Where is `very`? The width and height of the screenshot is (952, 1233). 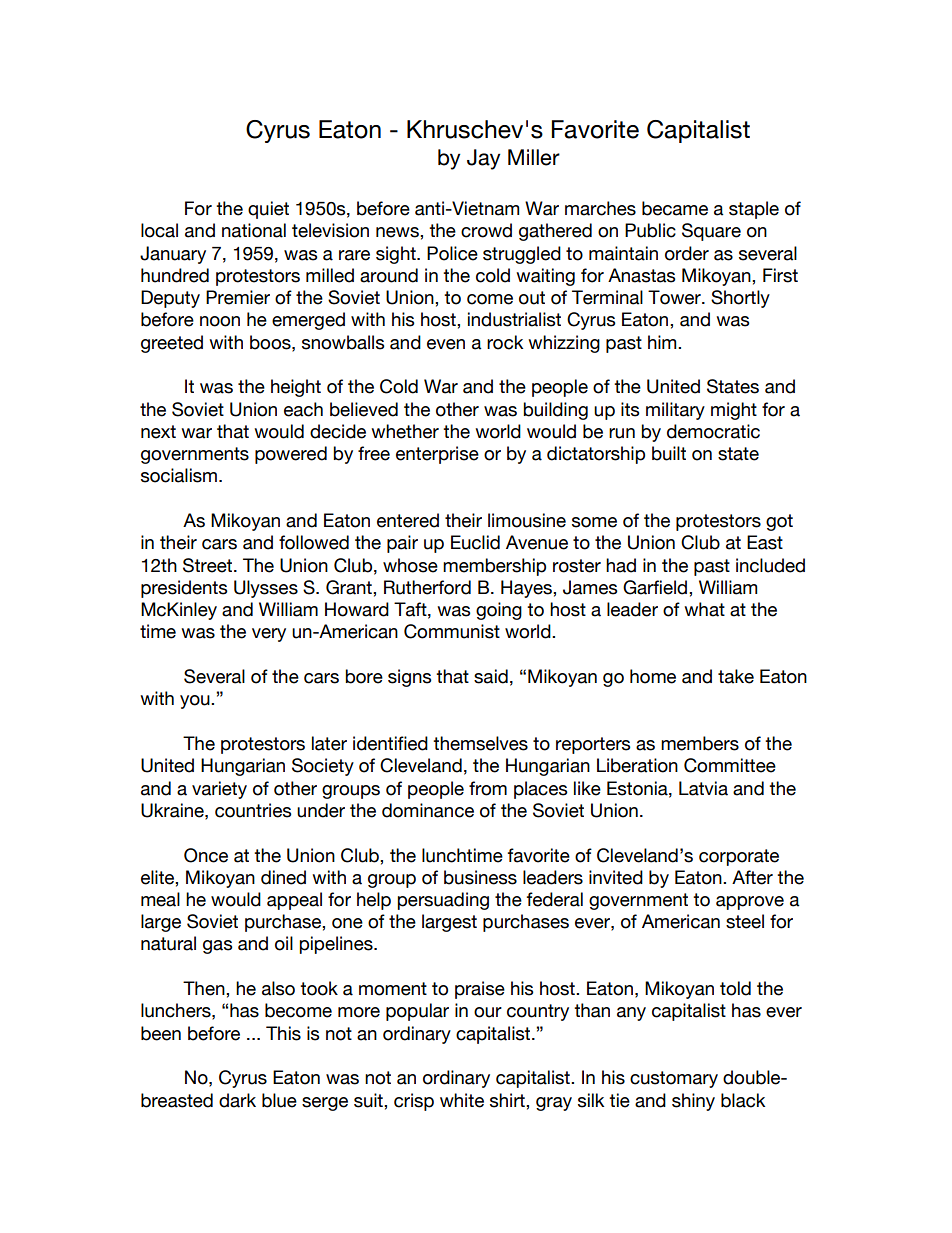 very is located at coordinates (269, 635).
